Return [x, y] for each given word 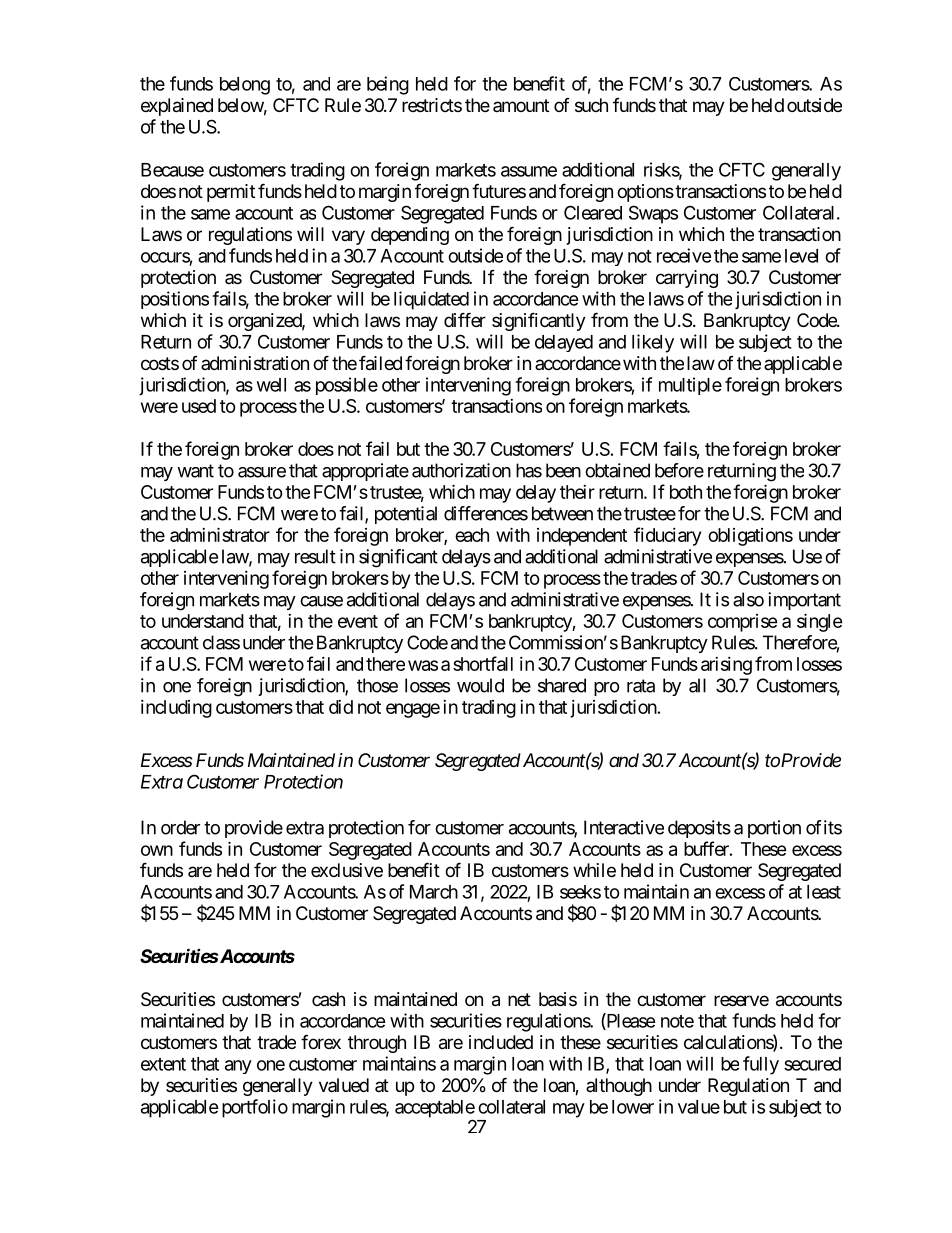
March [434, 892]
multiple [690, 386]
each [472, 535]
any [238, 1067]
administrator [220, 534]
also [748, 599]
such [591, 105]
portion [774, 829]
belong [245, 86]
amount [521, 105]
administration [255, 363]
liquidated [431, 300]
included [501, 1042]
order [180, 827]
